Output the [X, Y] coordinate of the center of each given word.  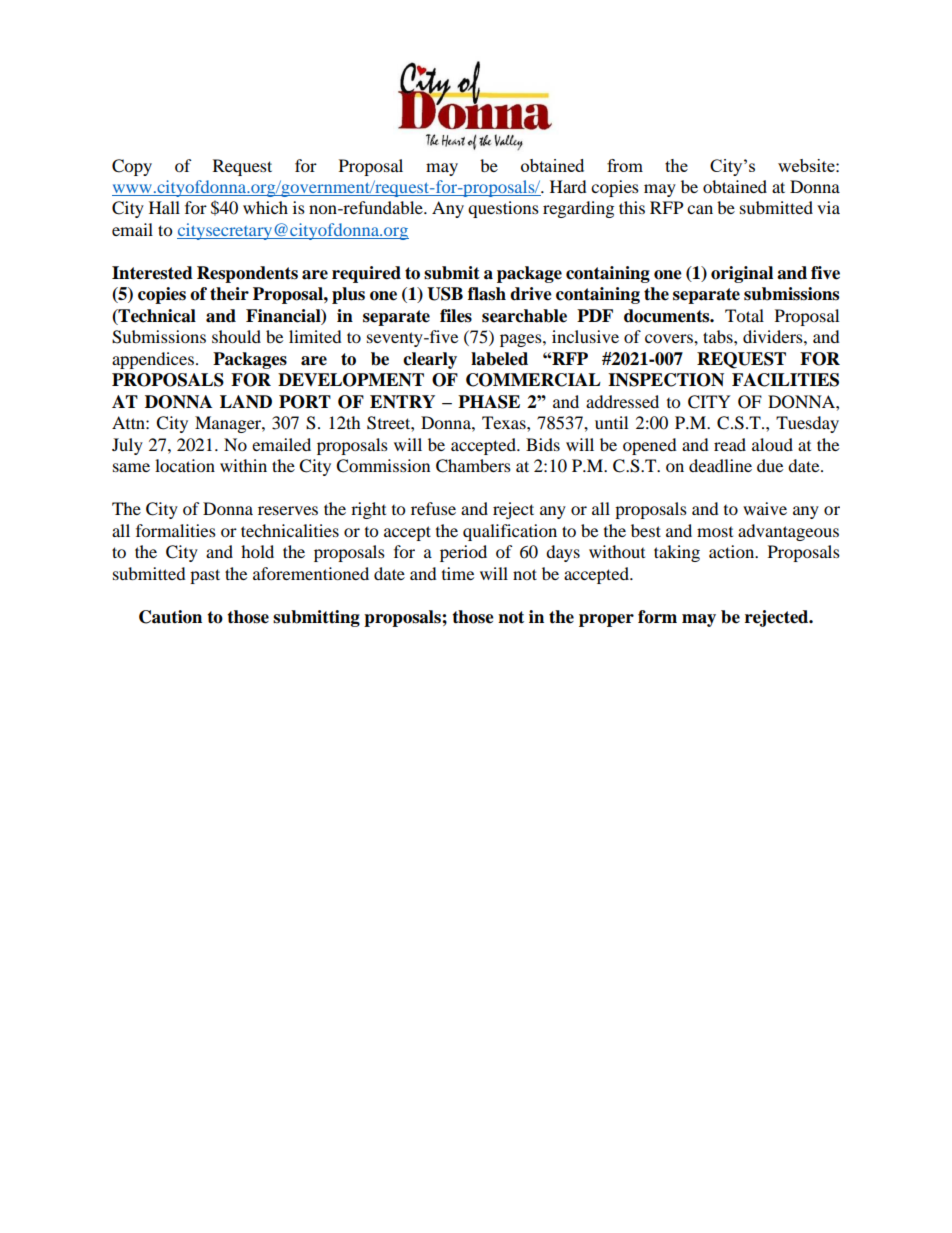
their [229, 294]
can [700, 209]
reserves [288, 510]
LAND [246, 401]
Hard [568, 186]
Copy [132, 167]
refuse [433, 508]
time [458, 573]
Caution [170, 617]
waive [765, 508]
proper [606, 620]
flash [487, 294]
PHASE [489, 402]
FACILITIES [785, 380]
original [742, 274]
